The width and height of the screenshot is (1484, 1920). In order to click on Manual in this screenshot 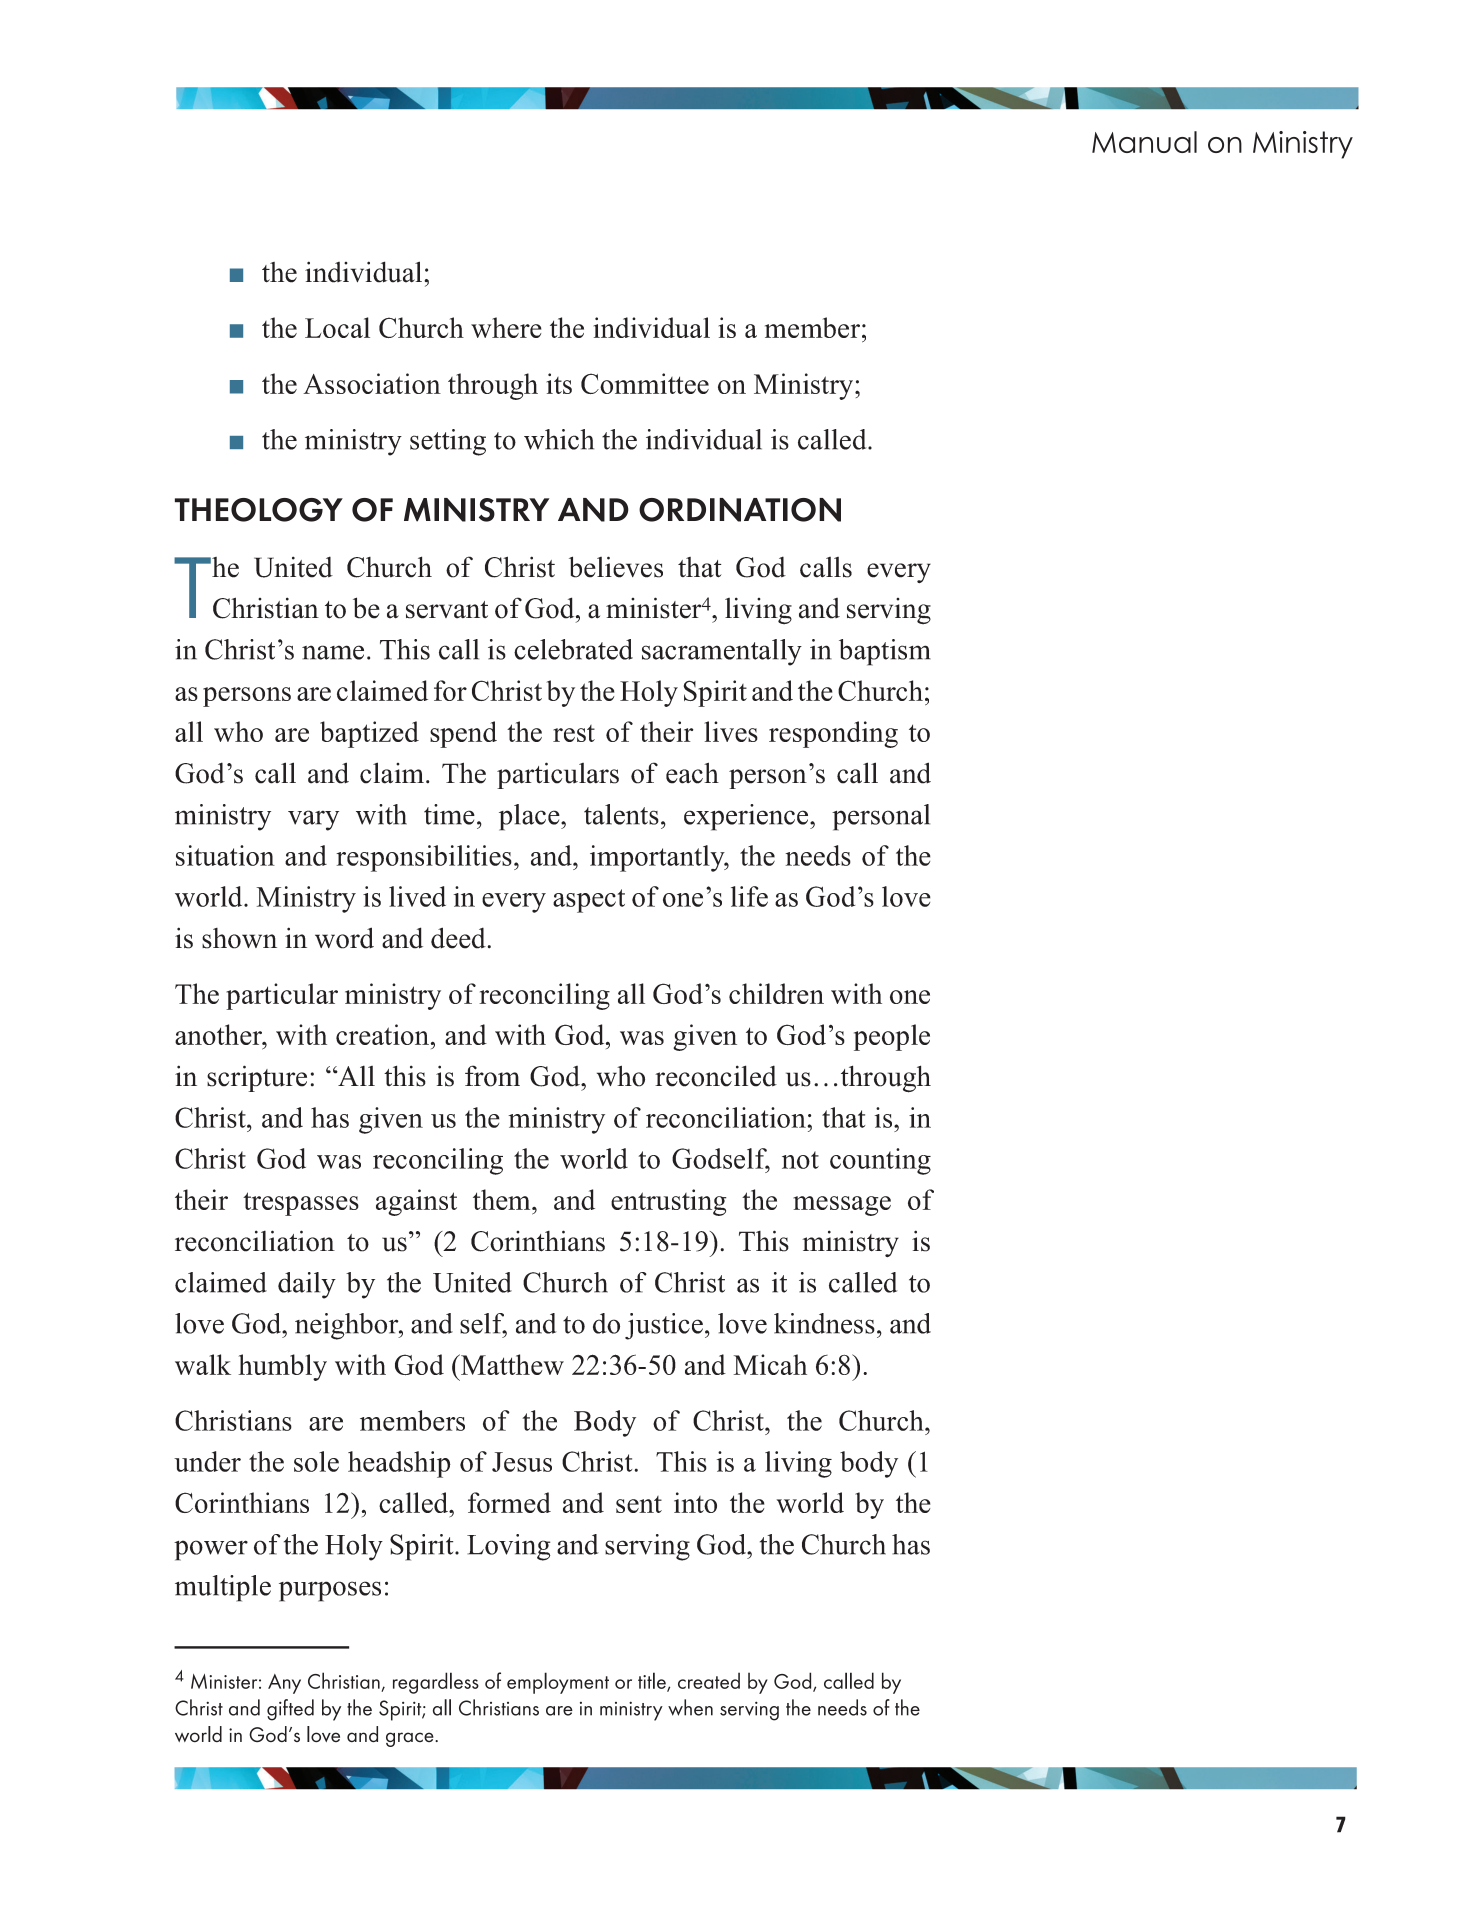, I will do `click(1144, 142)`.
